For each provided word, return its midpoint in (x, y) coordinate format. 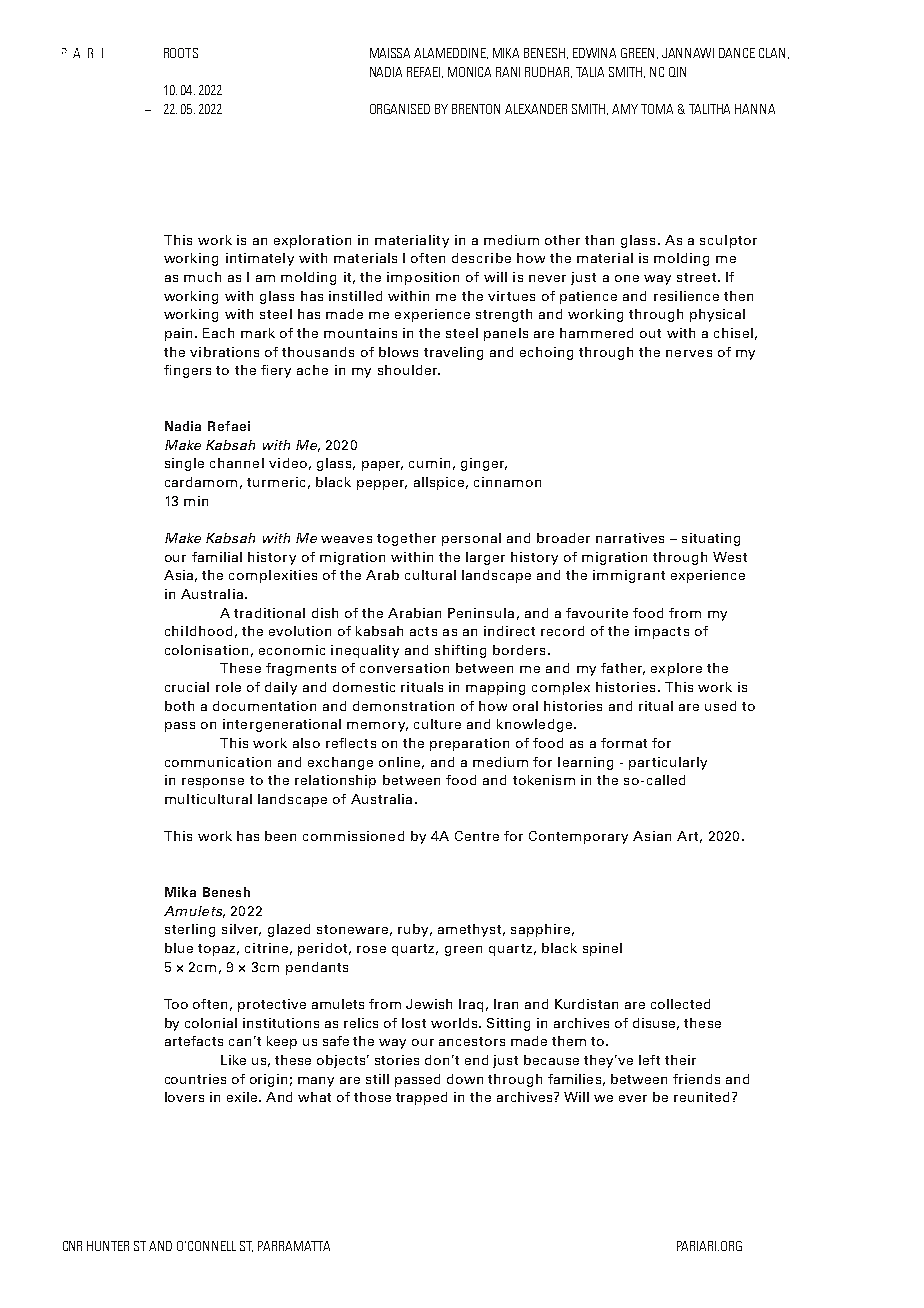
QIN (677, 72)
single (184, 464)
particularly (668, 763)
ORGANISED (400, 109)
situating (711, 539)
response (213, 783)
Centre (477, 836)
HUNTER (108, 1246)
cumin (429, 463)
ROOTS (181, 53)
